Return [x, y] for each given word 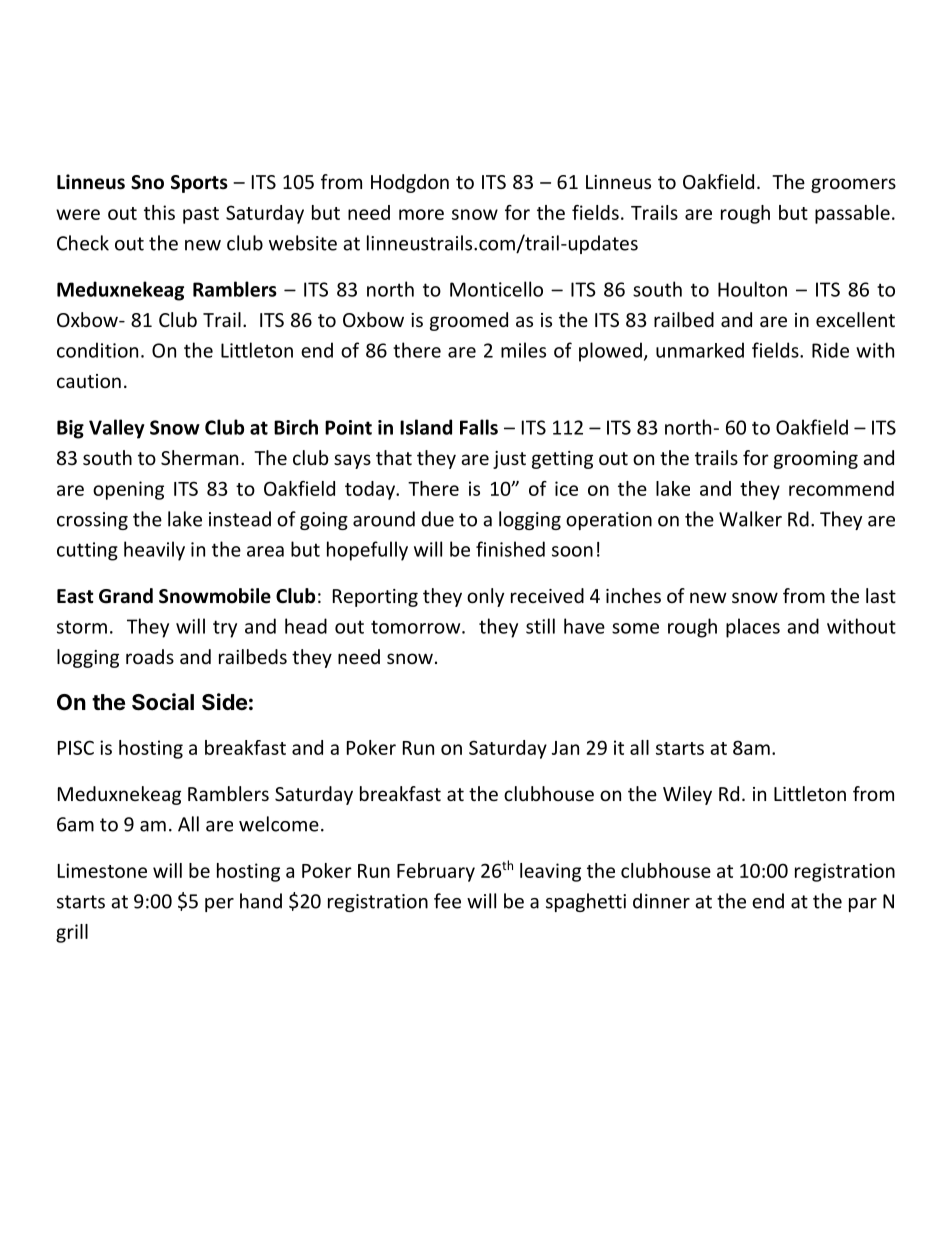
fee [447, 901]
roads [150, 656]
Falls [479, 427]
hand [261, 901]
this [159, 212]
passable [852, 214]
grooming [816, 460]
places [753, 628]
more [421, 214]
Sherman [199, 457]
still [540, 626]
